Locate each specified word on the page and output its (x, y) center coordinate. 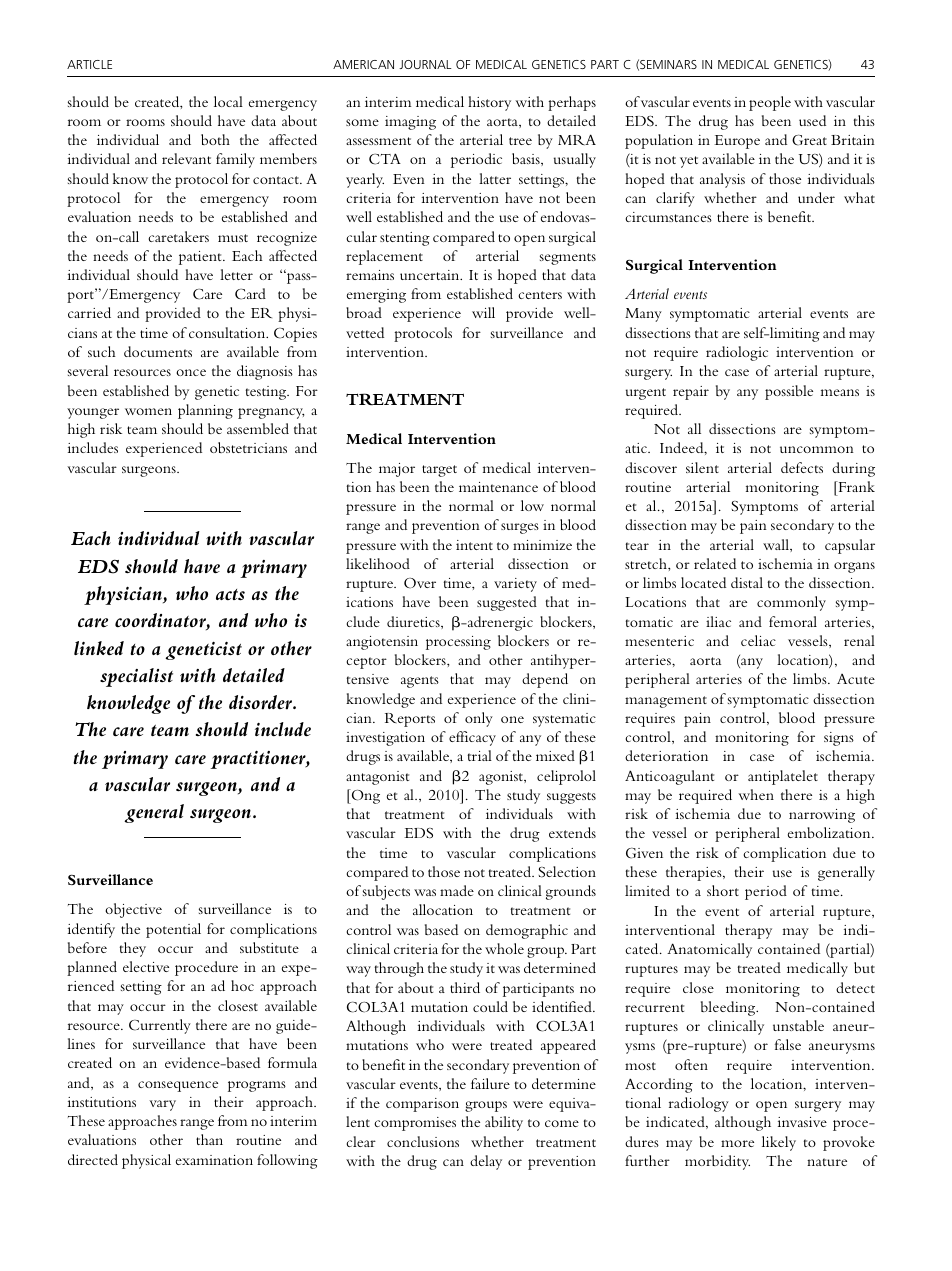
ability (504, 1123)
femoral (793, 621)
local (228, 101)
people (770, 103)
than (209, 1139)
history (489, 103)
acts (230, 594)
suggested (507, 603)
